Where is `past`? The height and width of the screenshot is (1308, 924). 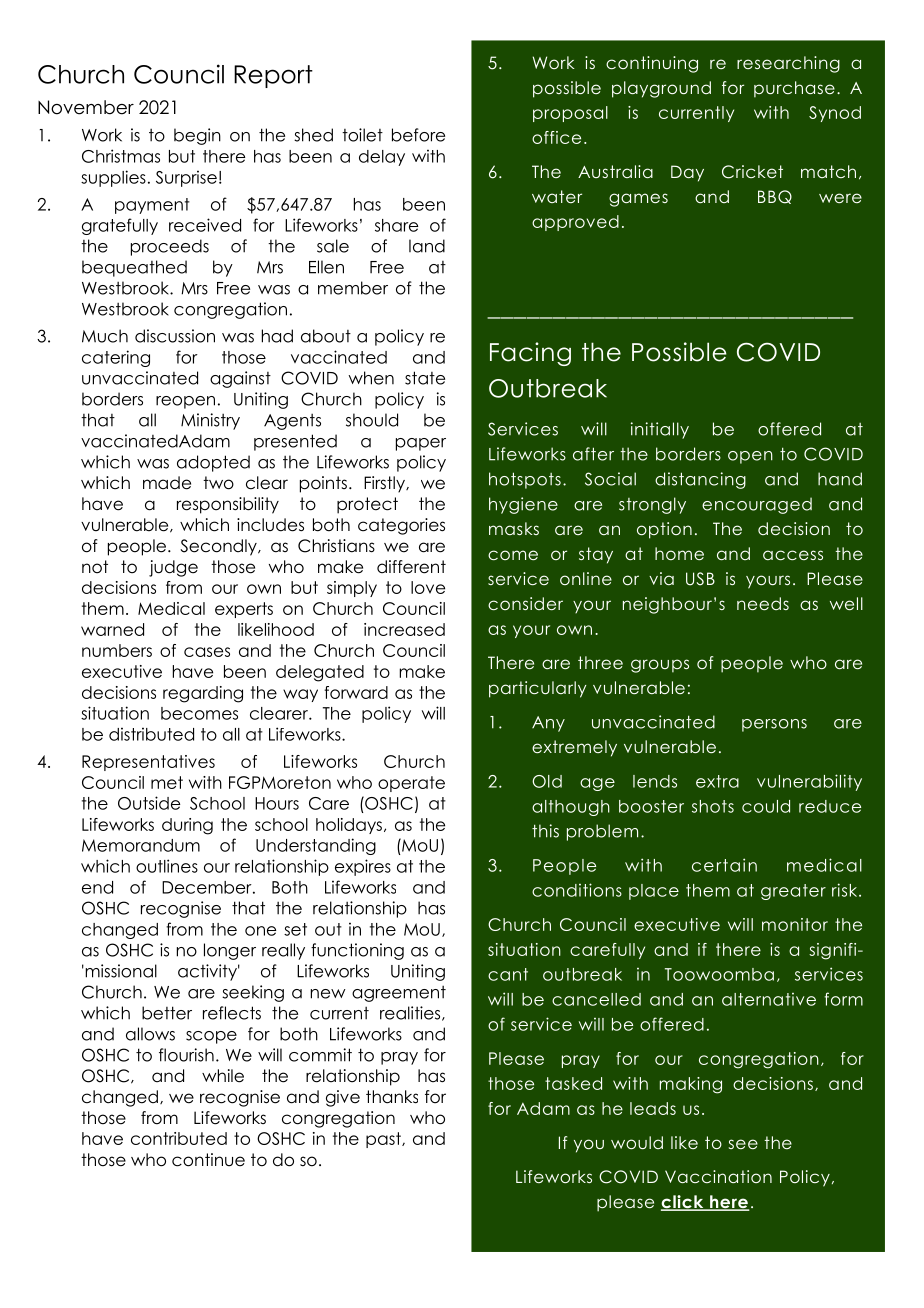
past is located at coordinates (384, 1140).
